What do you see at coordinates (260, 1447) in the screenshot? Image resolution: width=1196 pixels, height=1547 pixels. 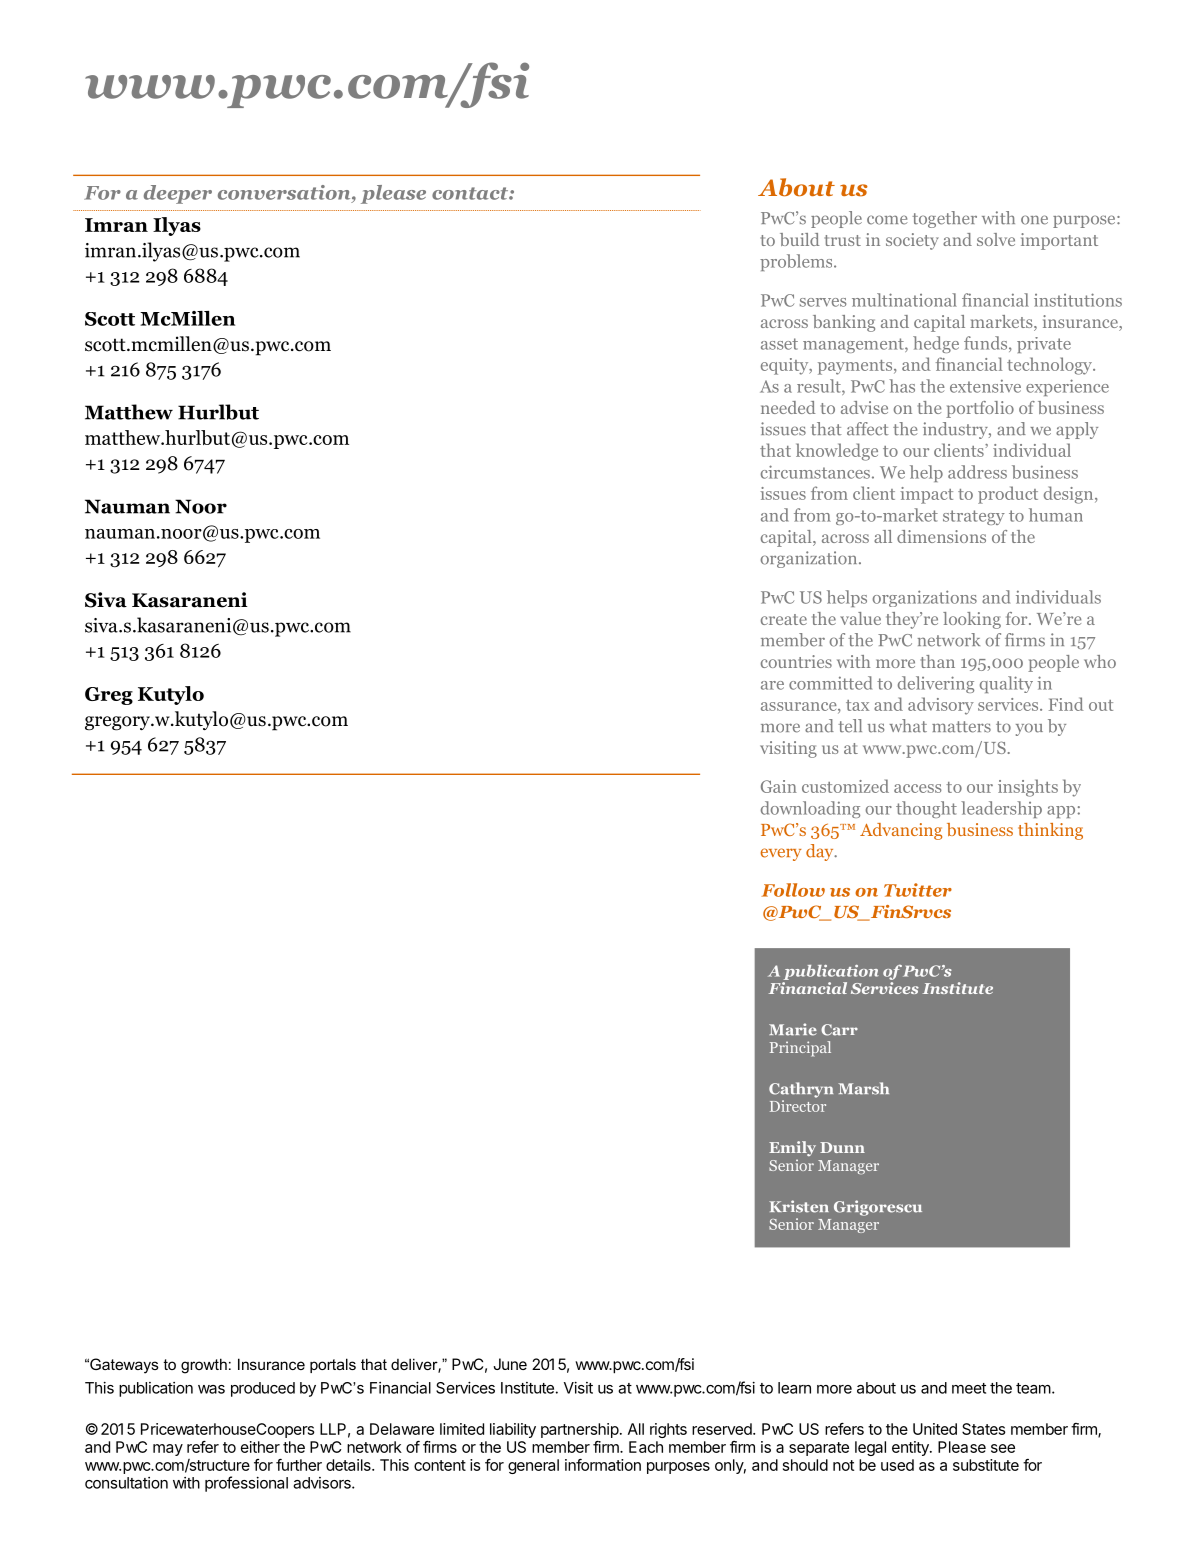 I see `either` at bounding box center [260, 1447].
